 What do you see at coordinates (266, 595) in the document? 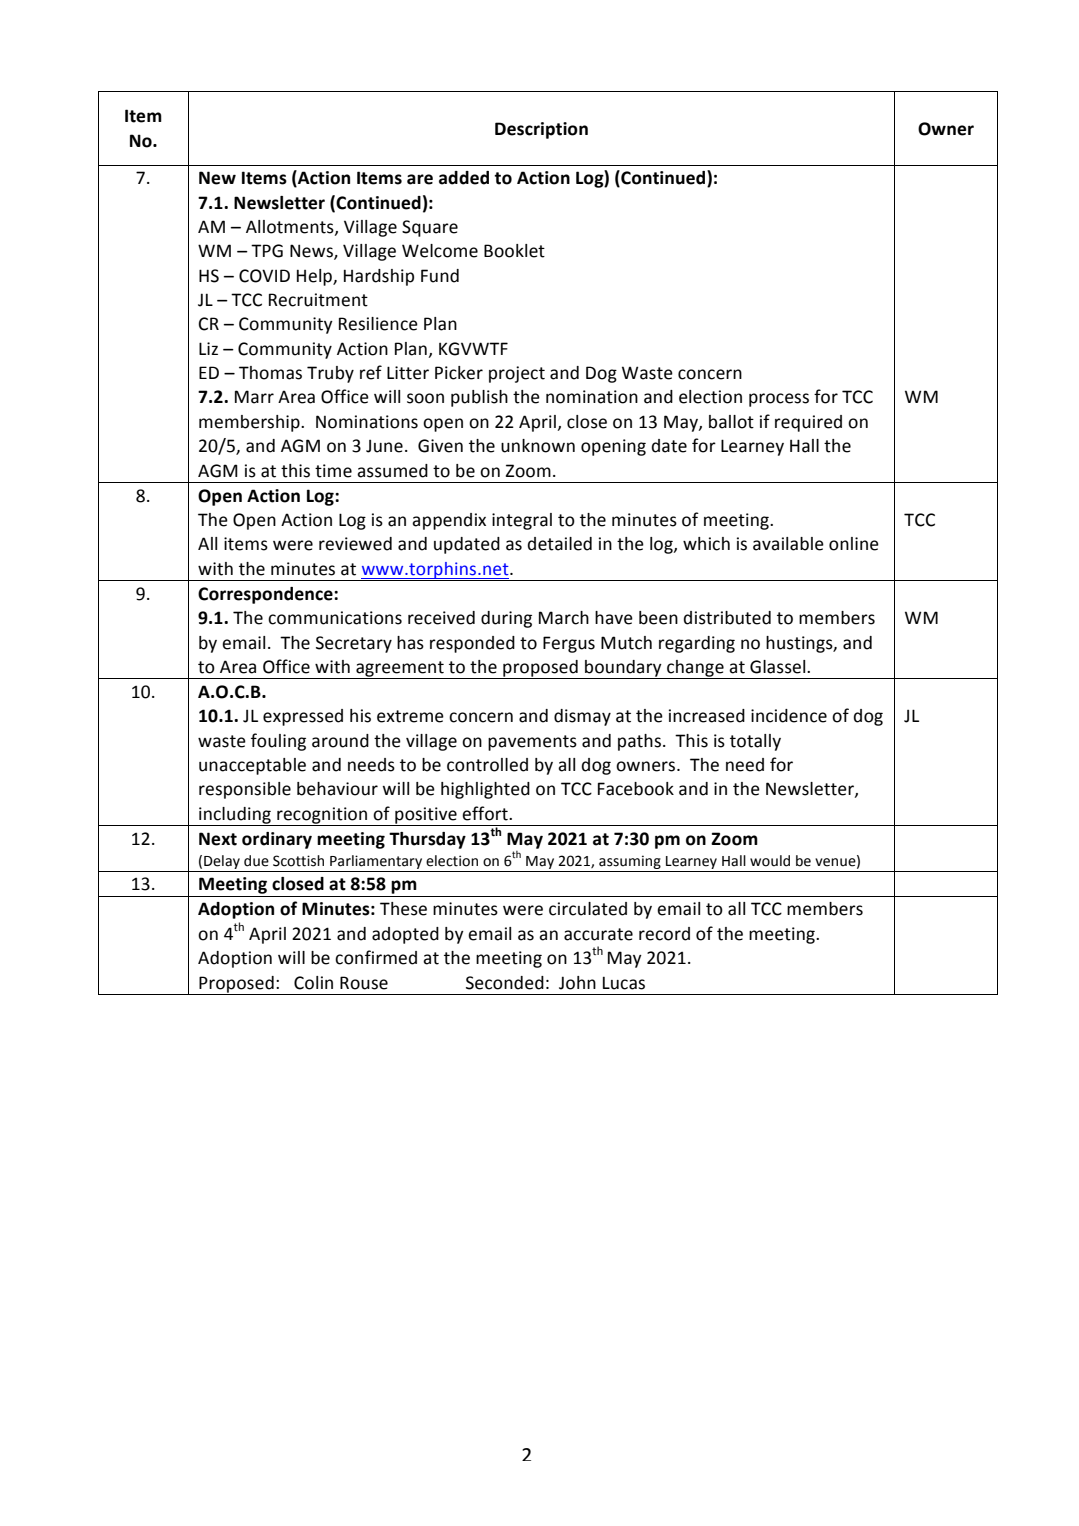
I see `Correspondence` at bounding box center [266, 595].
